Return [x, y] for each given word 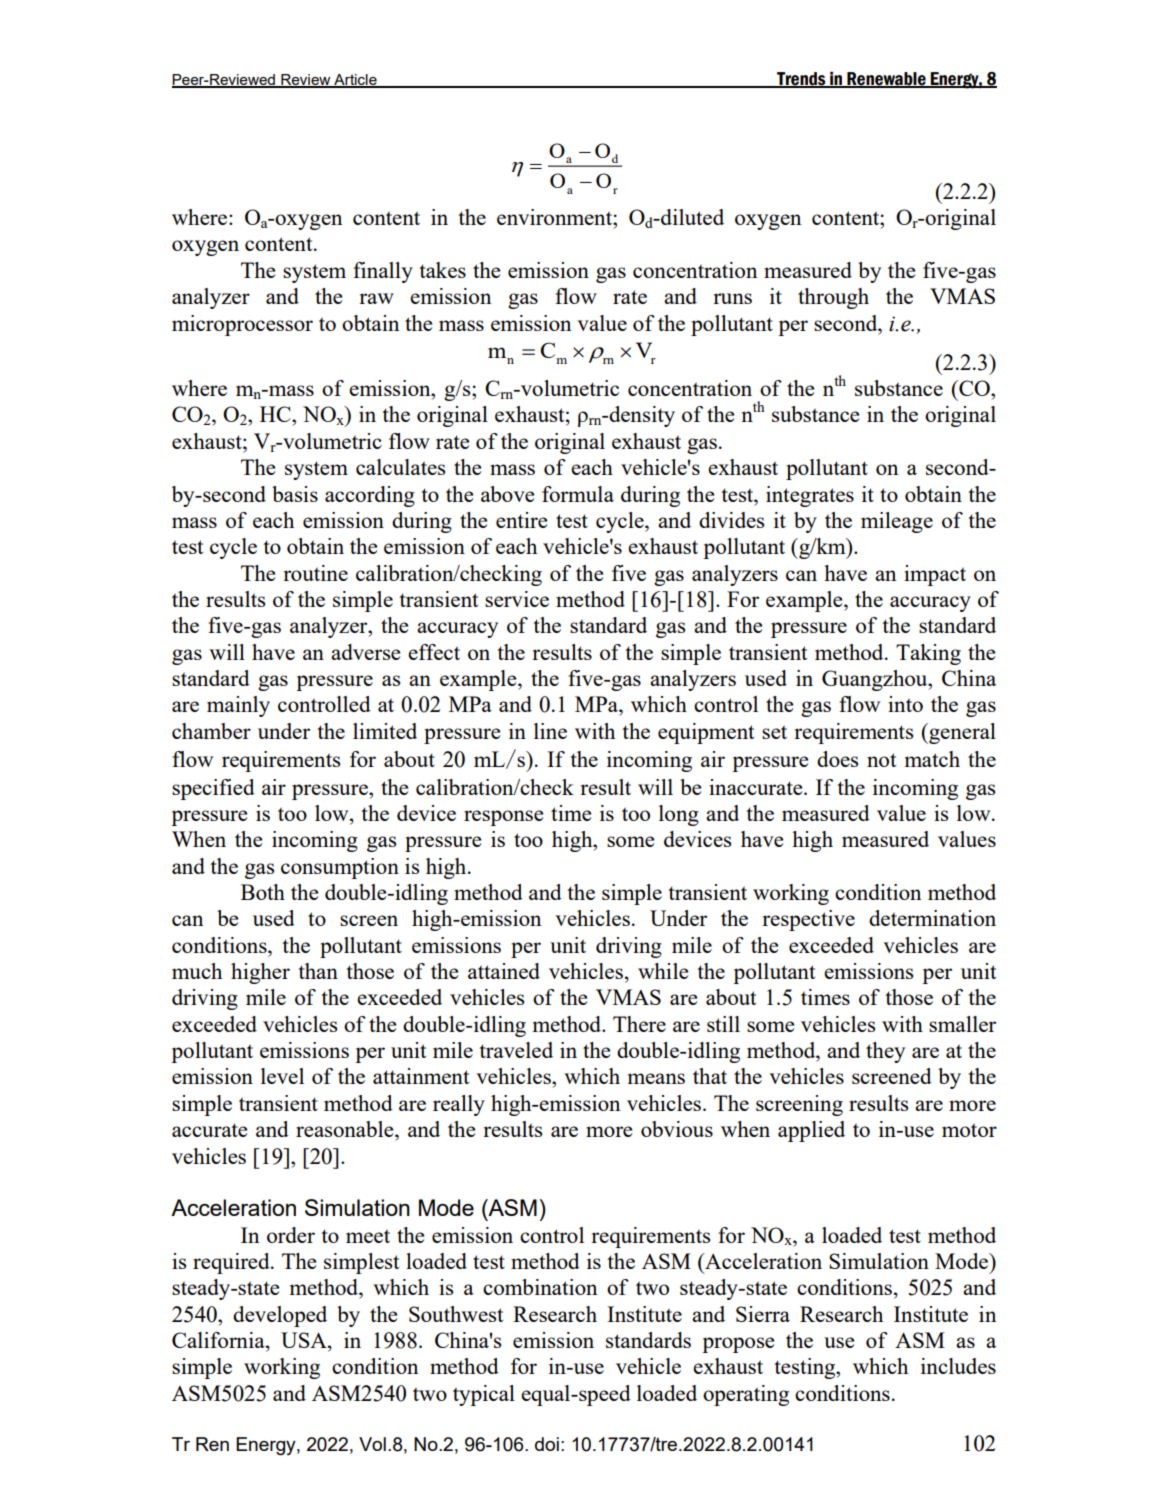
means [656, 1078]
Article [355, 80]
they [885, 1052]
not [881, 760]
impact [935, 575]
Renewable [886, 79]
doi [547, 1444]
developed [280, 1316]
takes [442, 270]
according [370, 496]
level [282, 1076]
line [550, 731]
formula [578, 494]
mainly [238, 706]
